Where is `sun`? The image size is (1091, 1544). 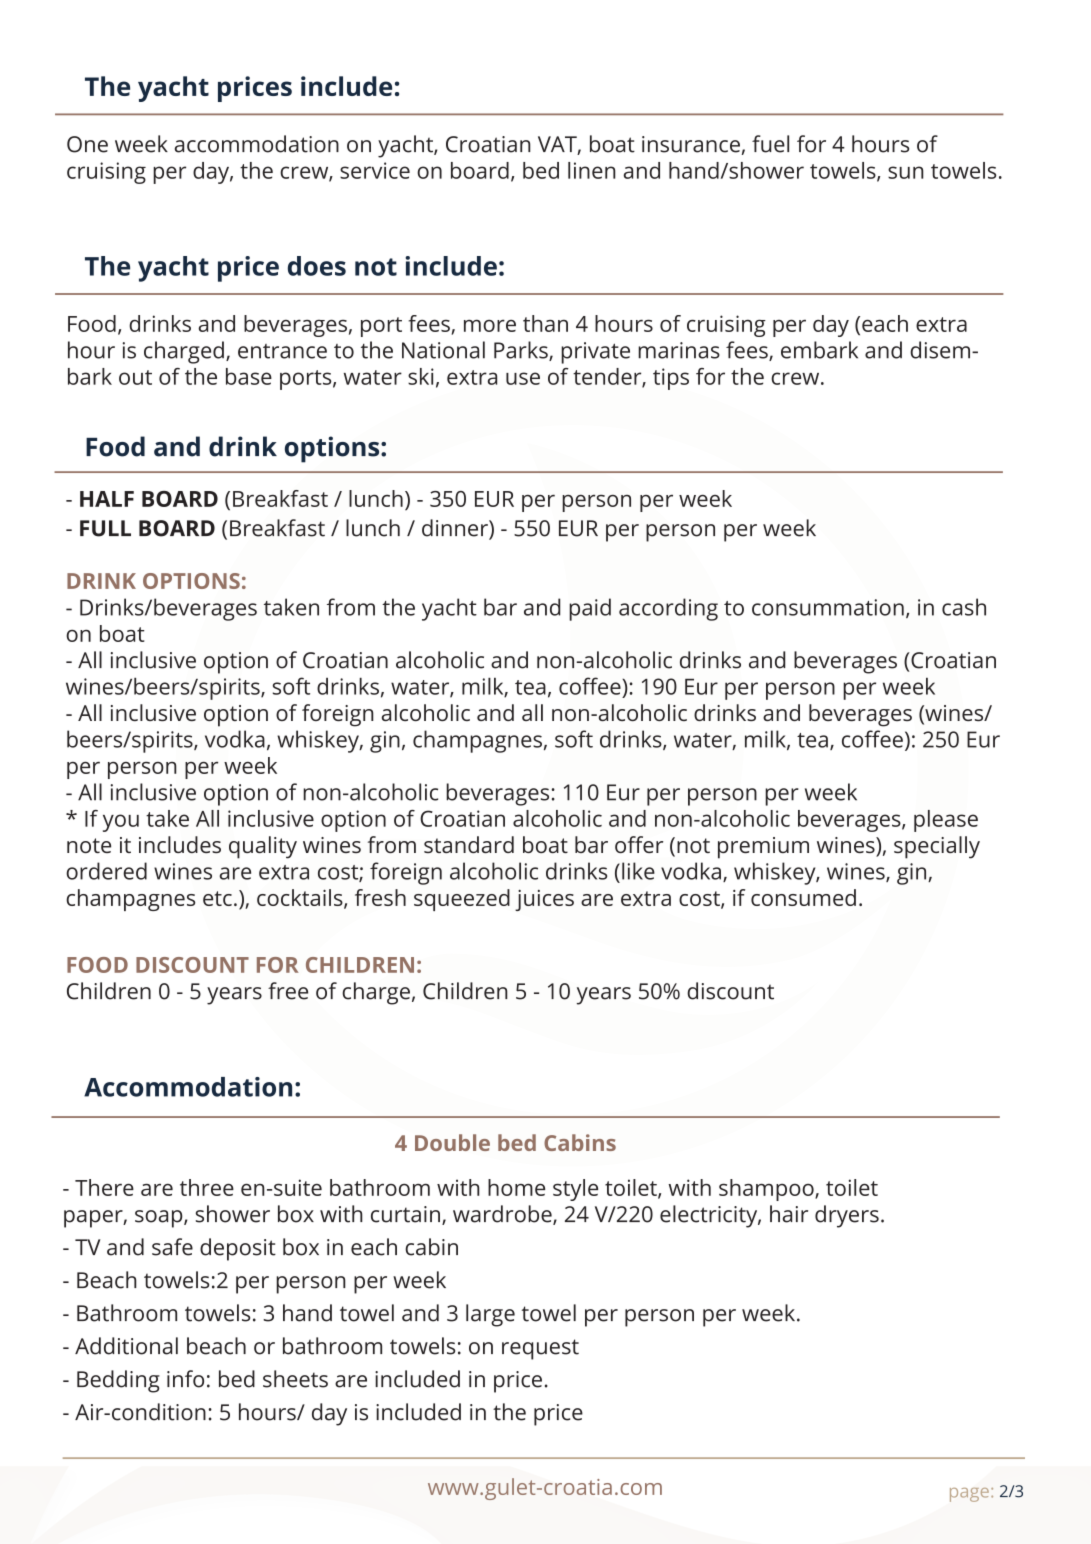 sun is located at coordinates (906, 172).
